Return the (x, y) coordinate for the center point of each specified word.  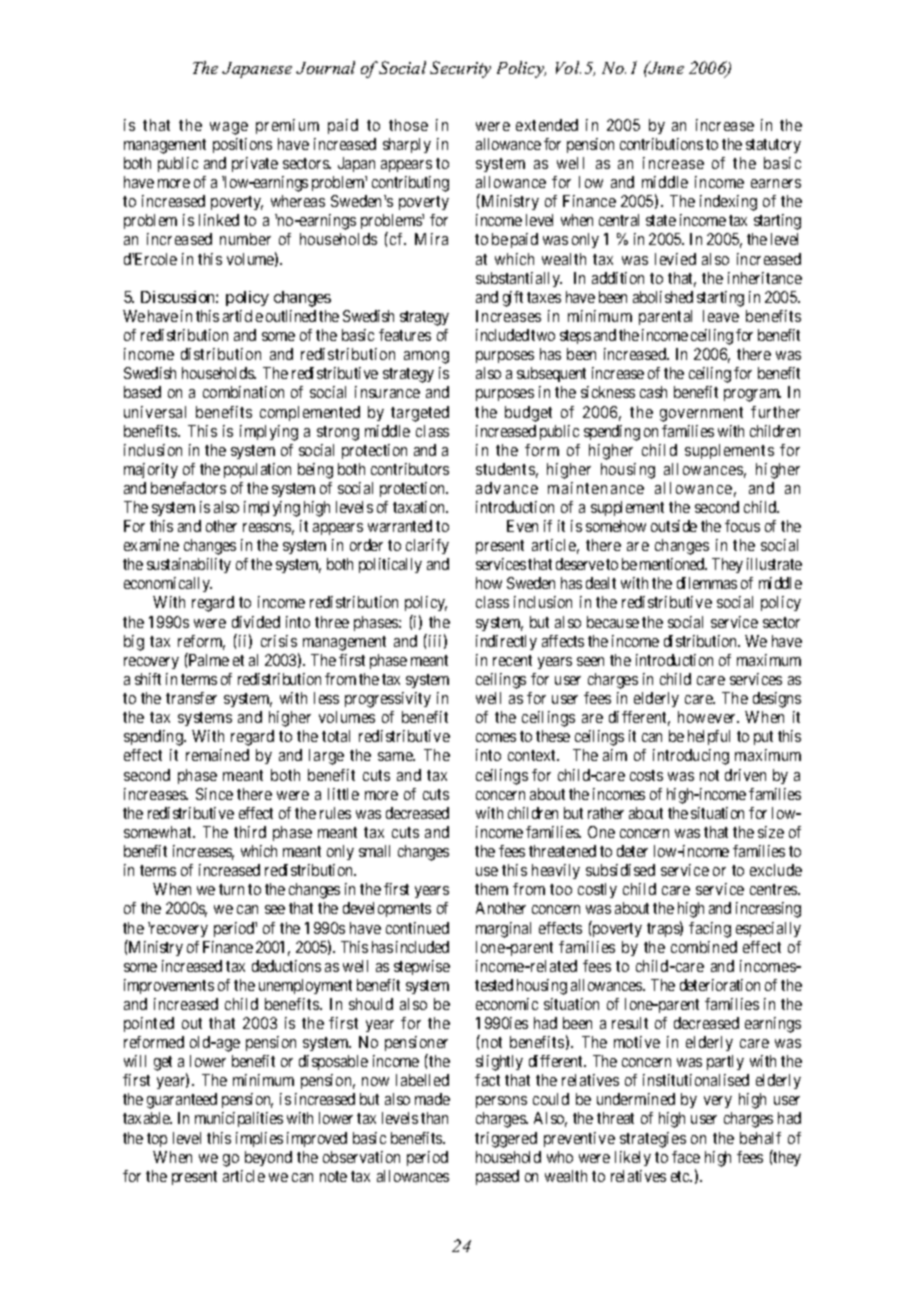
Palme (208, 659)
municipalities (239, 1119)
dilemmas (707, 583)
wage (229, 128)
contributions (661, 144)
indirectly (506, 642)
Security (460, 69)
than (434, 1118)
